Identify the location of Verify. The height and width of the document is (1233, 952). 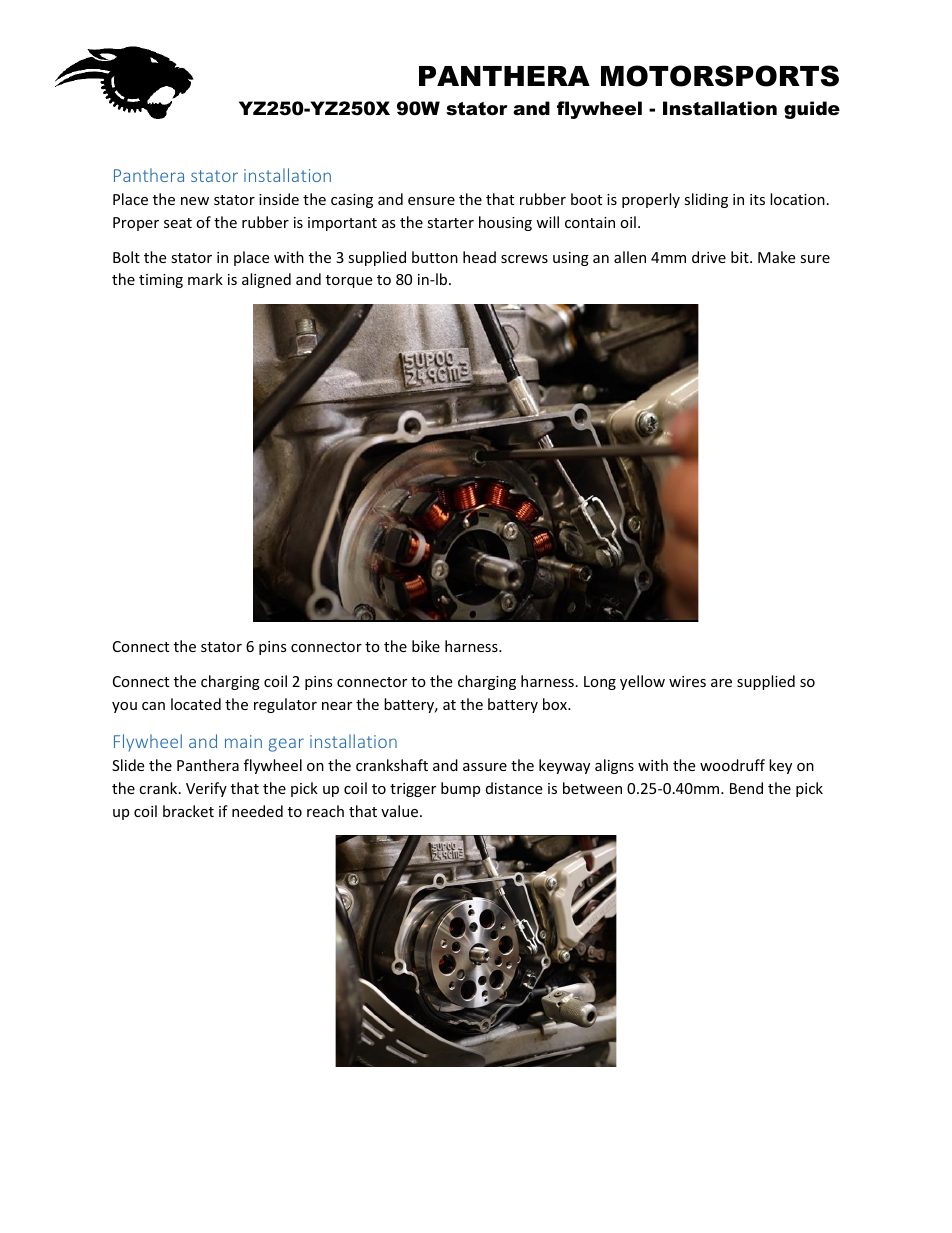
(206, 789).
